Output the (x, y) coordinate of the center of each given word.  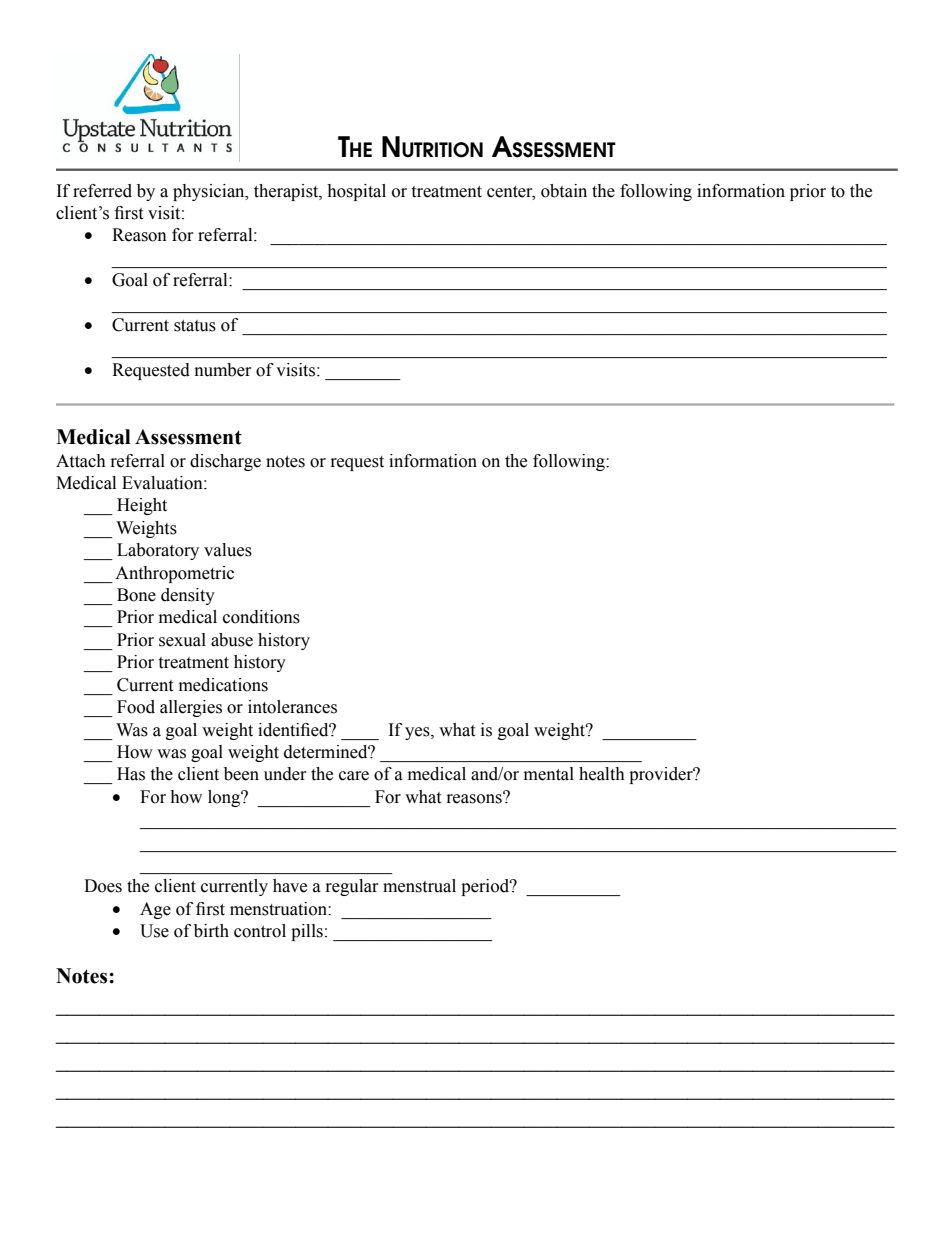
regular (352, 887)
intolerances (292, 707)
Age (155, 910)
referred (102, 191)
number (223, 370)
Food (136, 707)
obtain (564, 191)
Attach (81, 461)
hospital (356, 192)
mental (549, 774)
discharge (225, 462)
